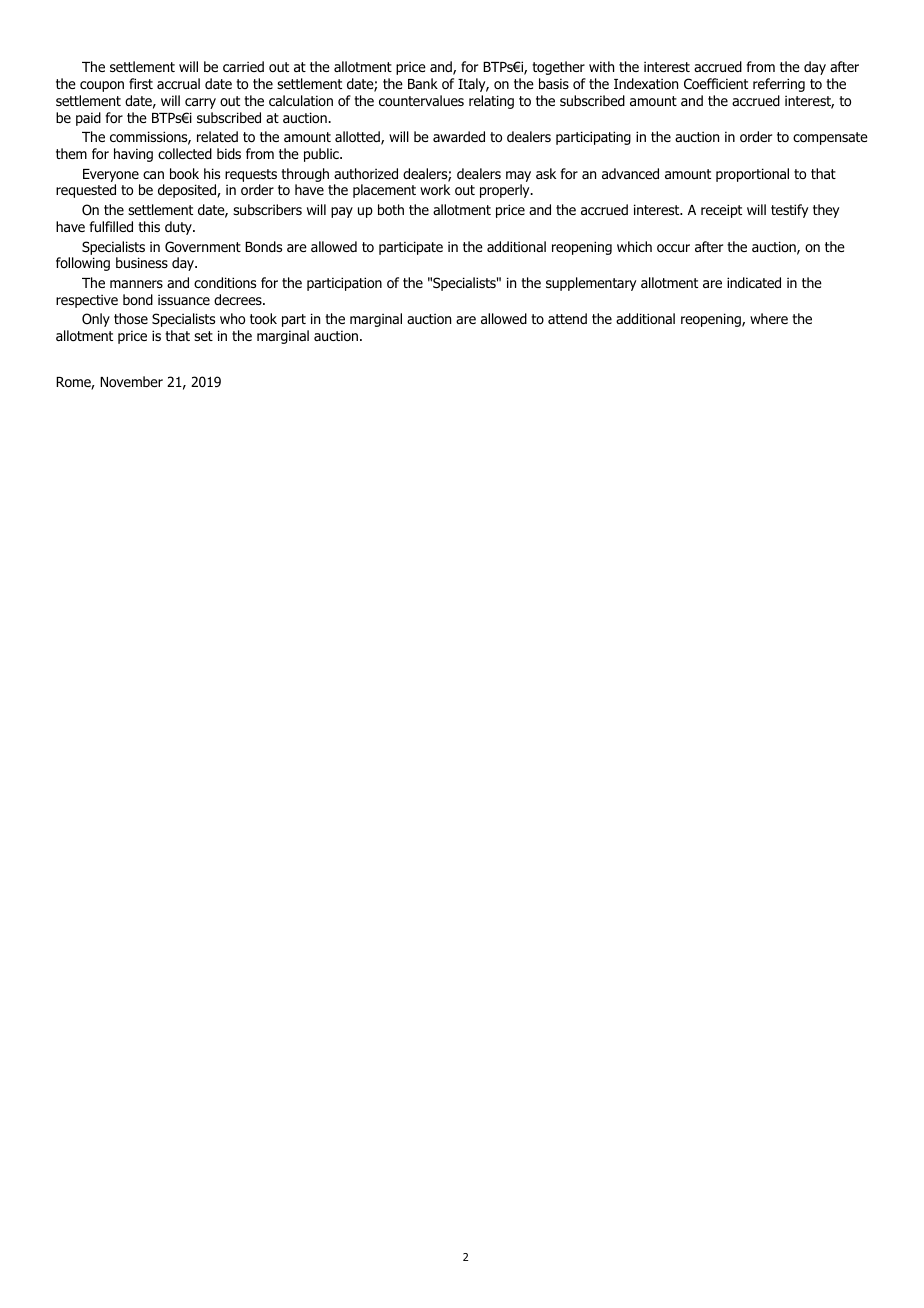  I want to click on business, so click(142, 262).
